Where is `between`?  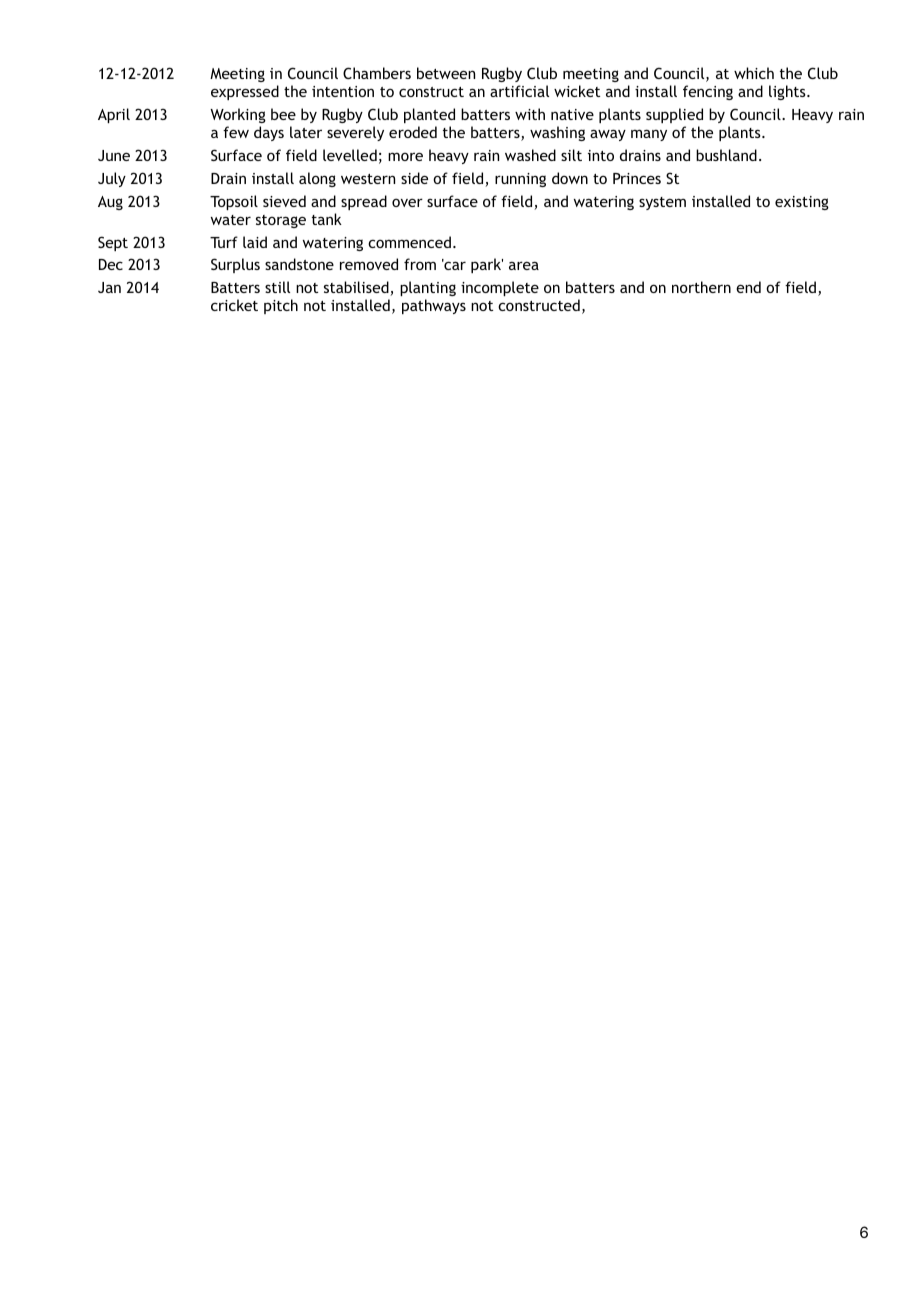
between is located at coordinates (446, 73).
